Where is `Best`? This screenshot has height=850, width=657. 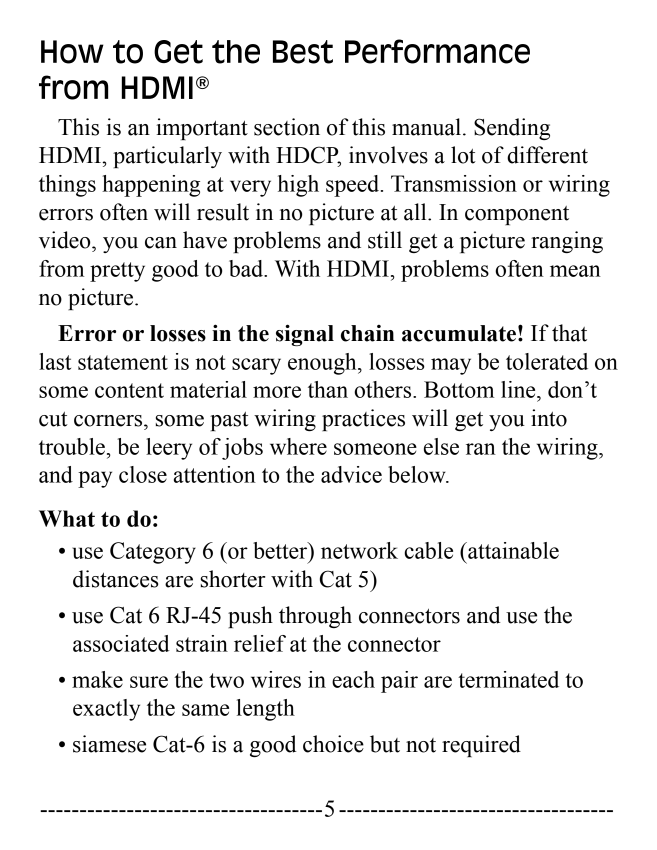
Best is located at coordinates (303, 52).
